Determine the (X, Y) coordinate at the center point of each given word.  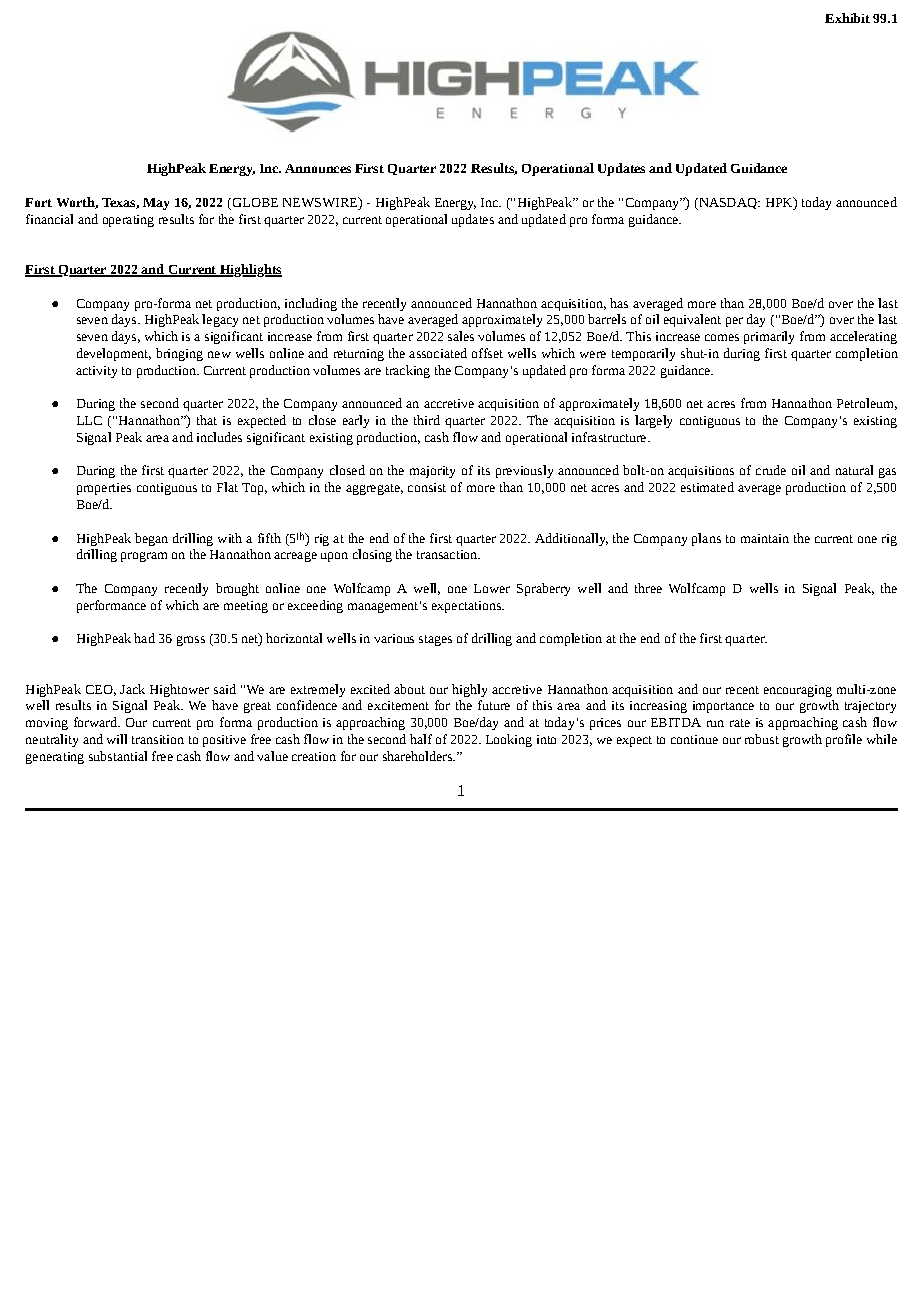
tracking (408, 371)
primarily (769, 337)
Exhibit (847, 18)
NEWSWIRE (321, 203)
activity (96, 372)
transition (158, 739)
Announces (318, 168)
